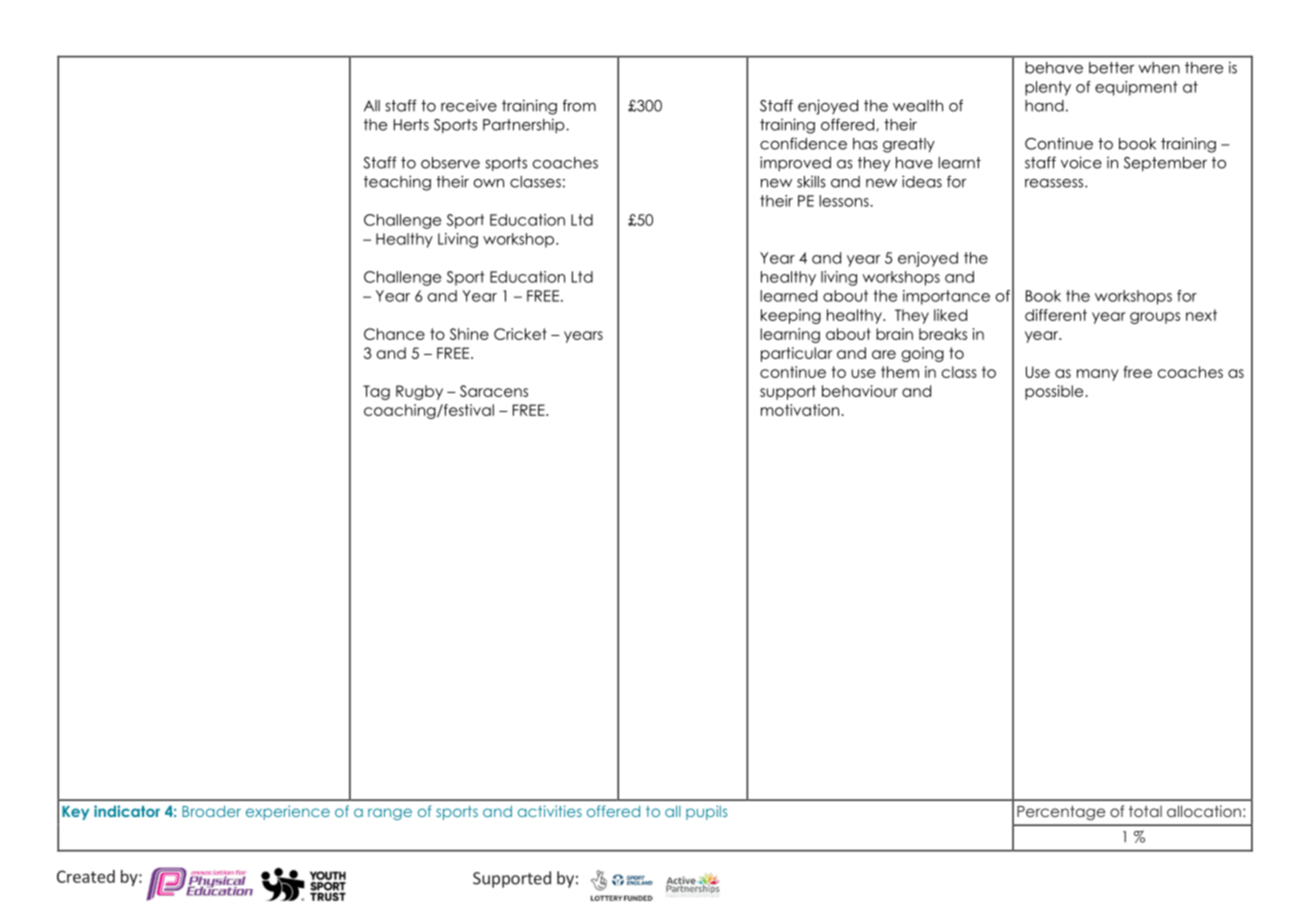  Describe the element at coordinates (579, 105) in the document. I see `from` at that location.
